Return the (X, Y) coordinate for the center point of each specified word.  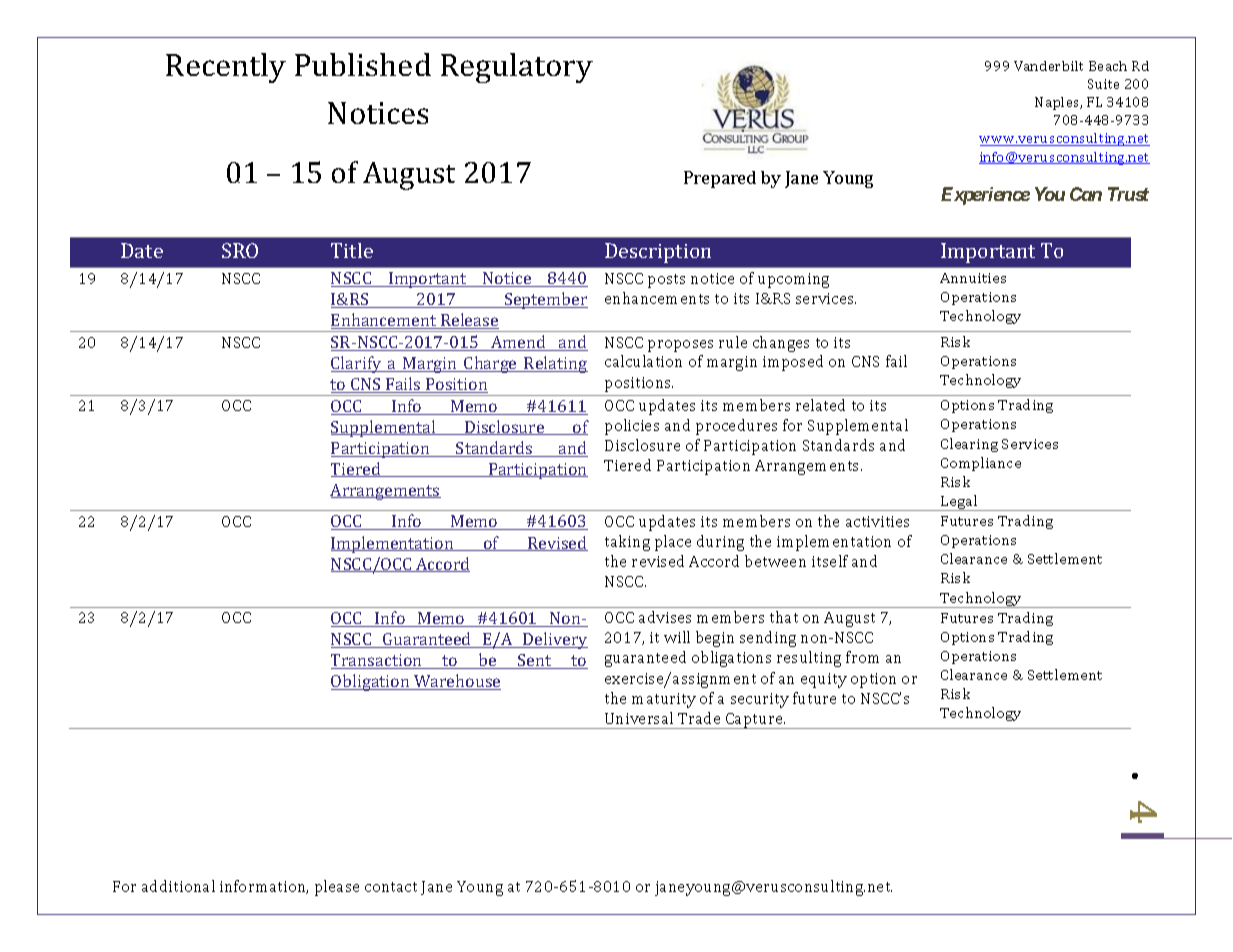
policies (632, 427)
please (337, 888)
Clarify (357, 364)
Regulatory (517, 68)
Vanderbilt (1048, 66)
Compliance (981, 464)
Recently (226, 68)
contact (391, 887)
